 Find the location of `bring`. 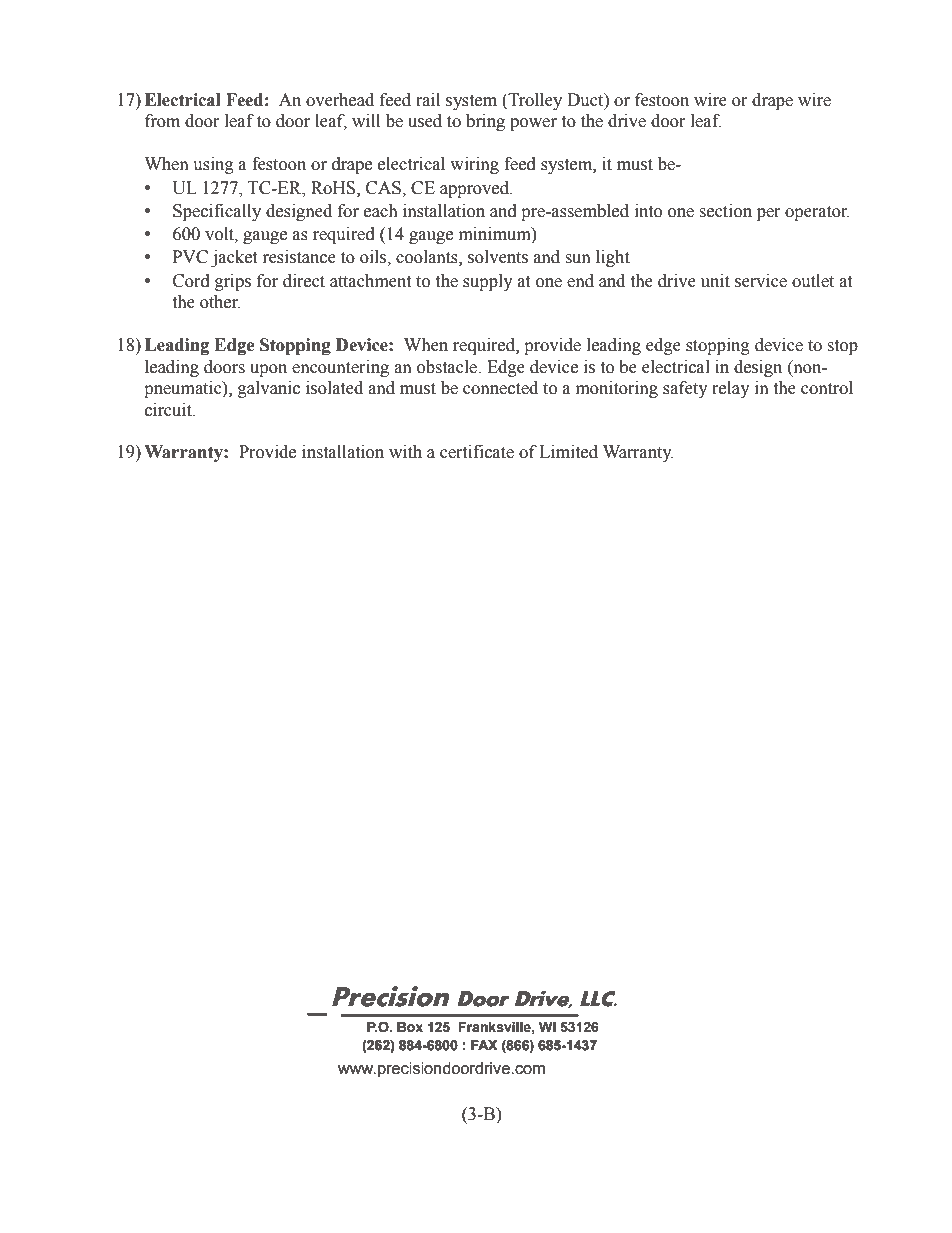

bring is located at coordinates (485, 122).
